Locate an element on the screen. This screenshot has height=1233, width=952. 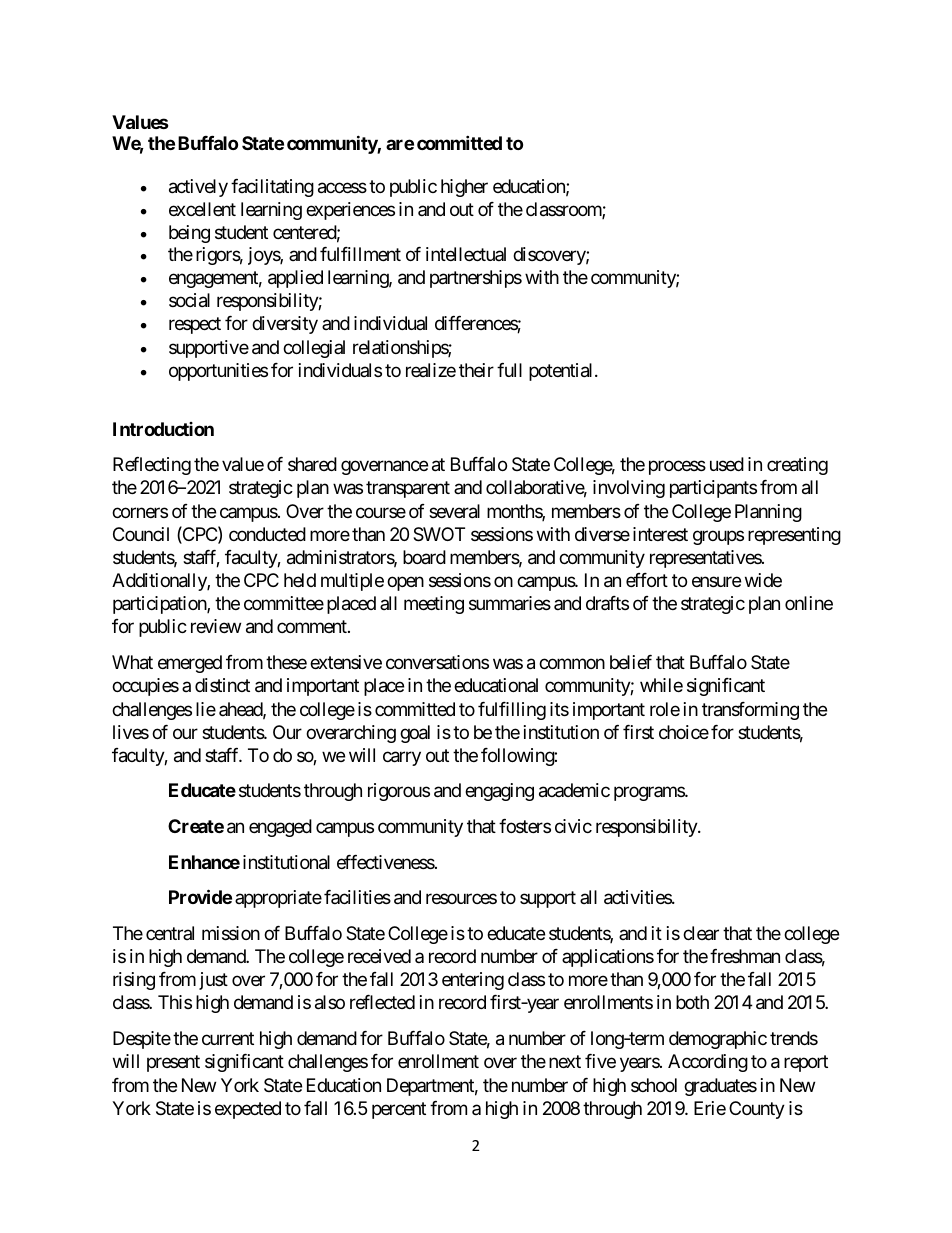
percent is located at coordinates (399, 1110).
